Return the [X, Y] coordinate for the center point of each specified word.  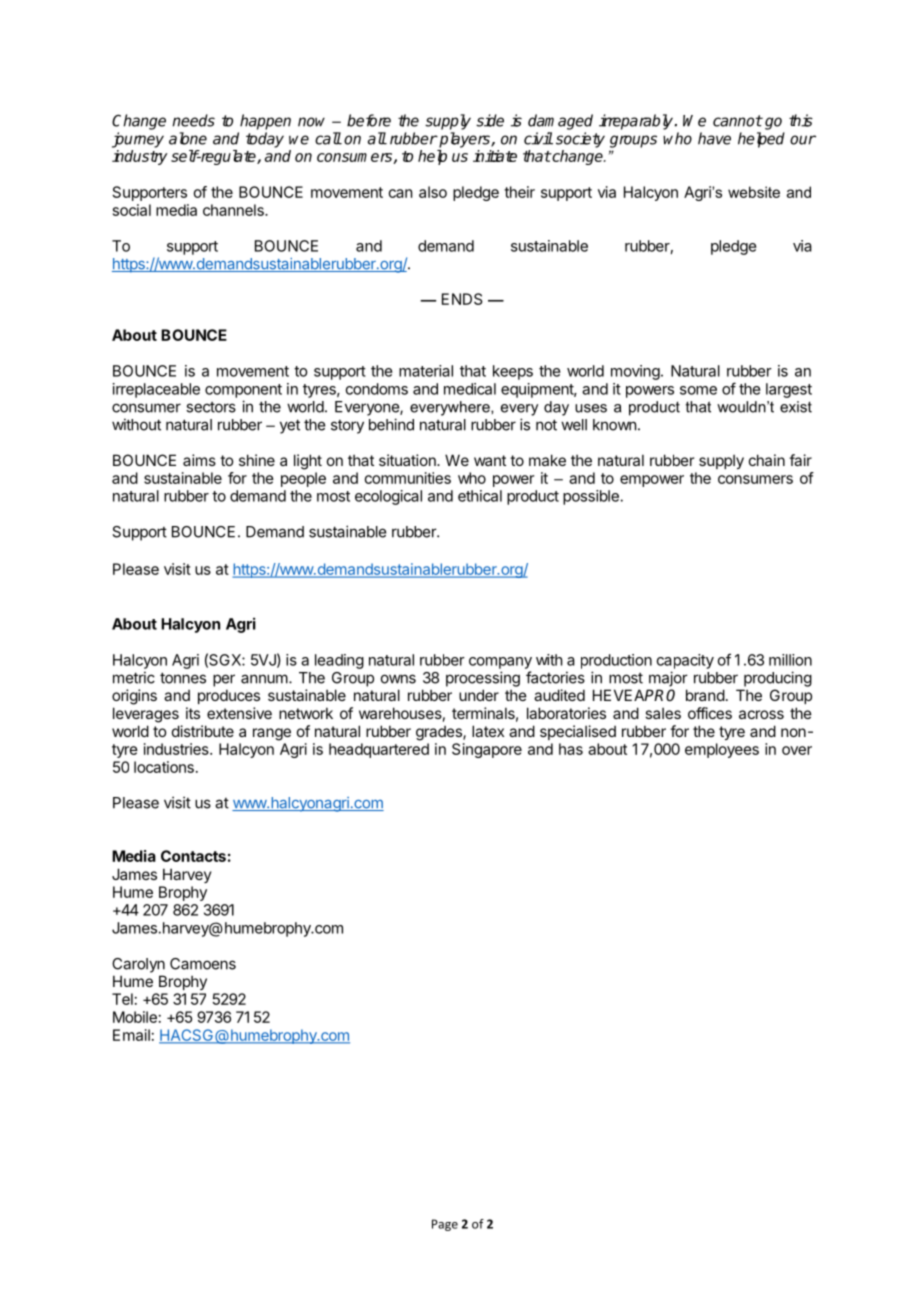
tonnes [183, 678]
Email [131, 1035]
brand [705, 695]
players [464, 140]
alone [188, 138]
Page [445, 1225]
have [714, 138]
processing [483, 679]
